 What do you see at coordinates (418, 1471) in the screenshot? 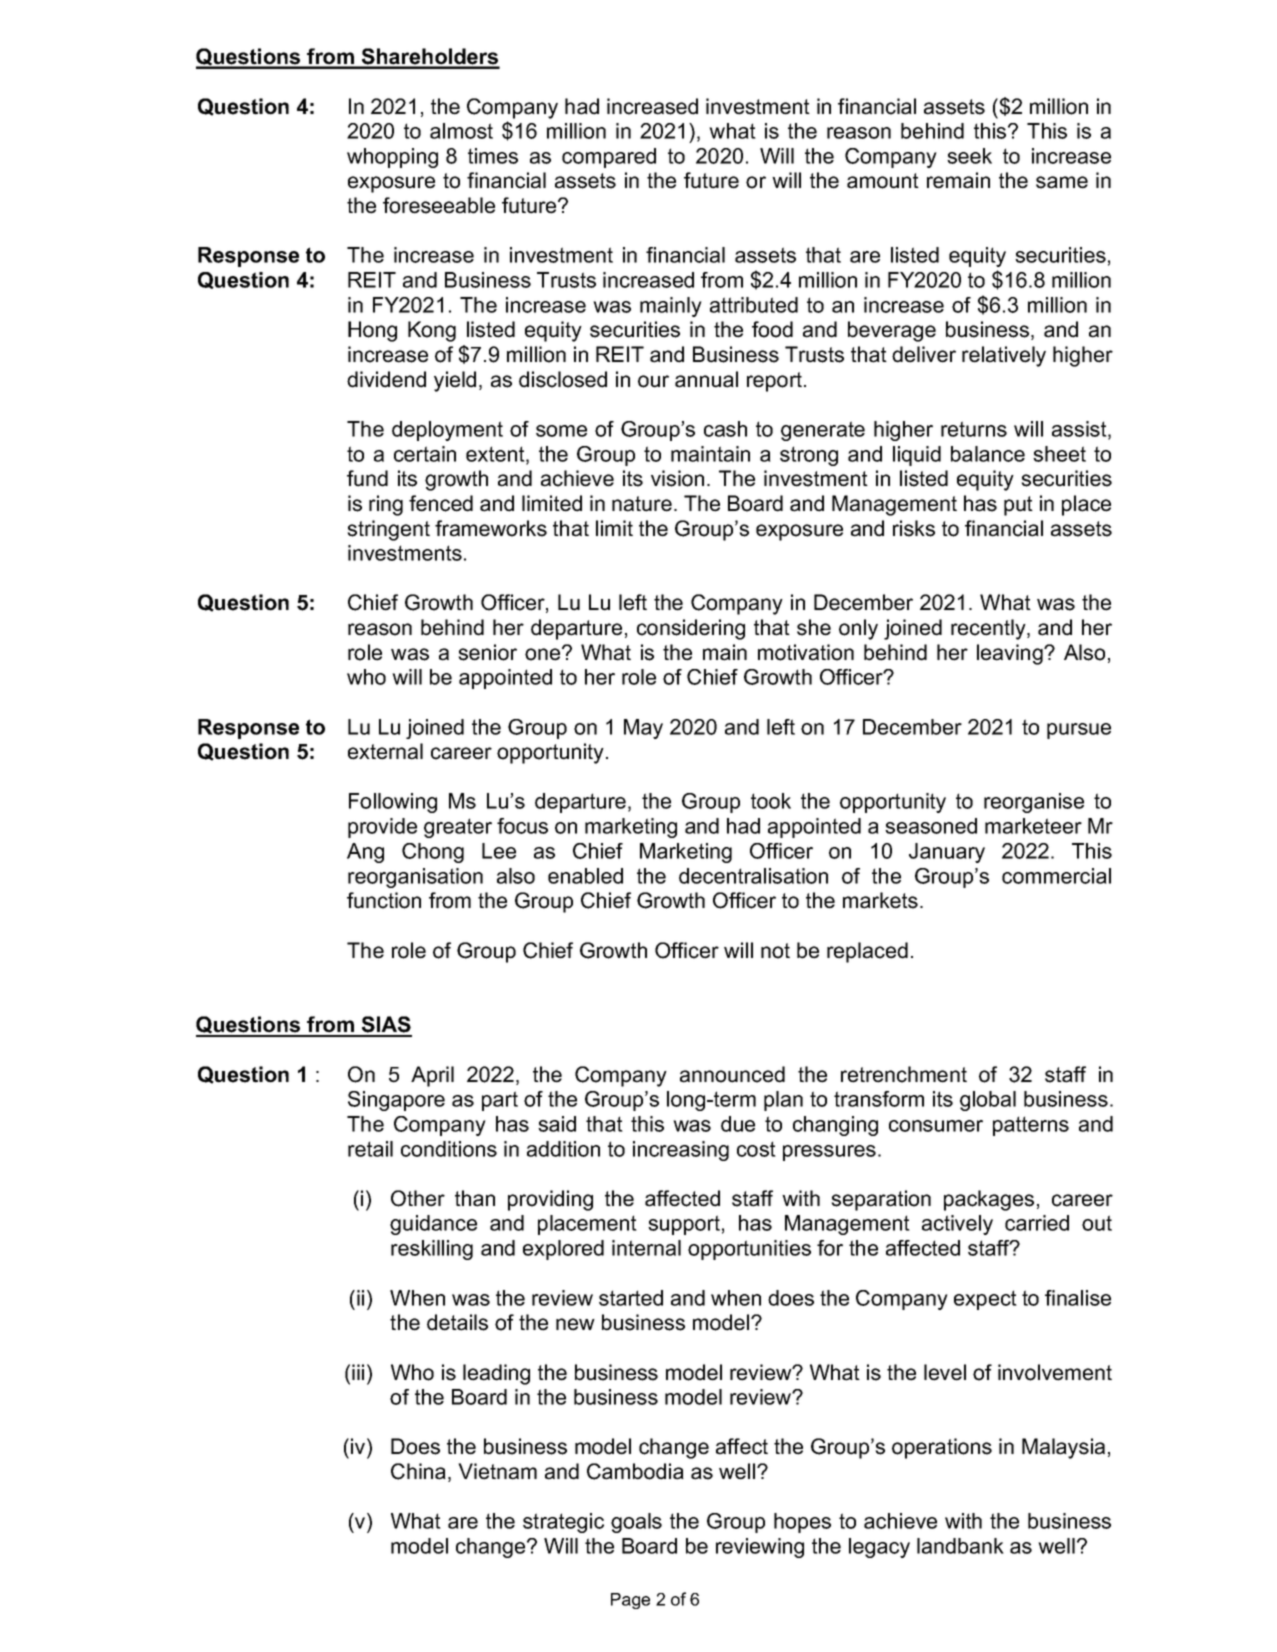
I see `China` at bounding box center [418, 1471].
